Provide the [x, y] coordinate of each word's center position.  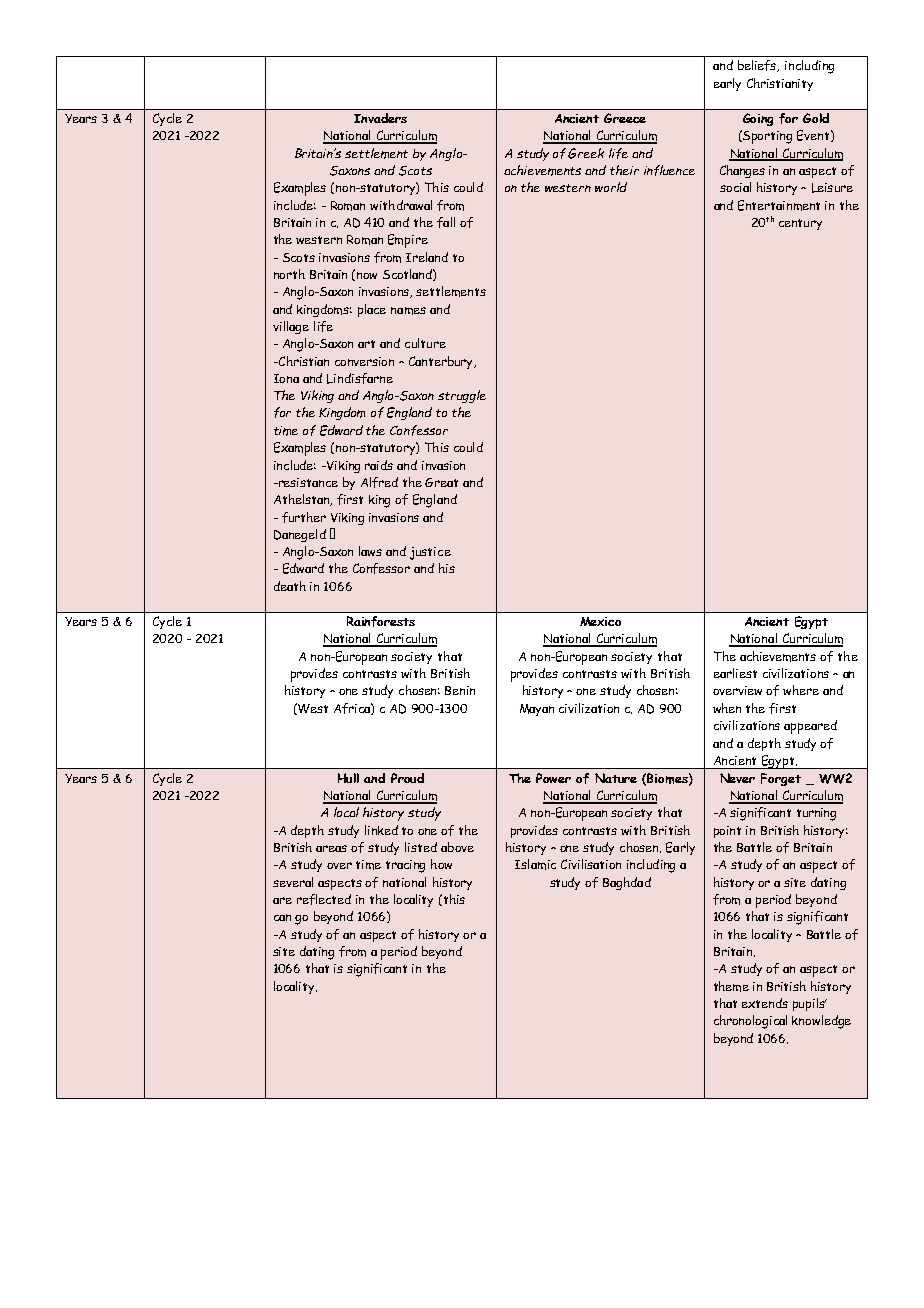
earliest [735, 673]
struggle [462, 396]
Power [553, 778]
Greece [625, 118]
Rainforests [381, 621]
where [801, 690]
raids [379, 465]
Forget [781, 779]
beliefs [758, 66]
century [800, 224]
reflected [324, 899]
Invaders [380, 118]
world [611, 187]
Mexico [600, 621]
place [372, 310]
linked [381, 830]
